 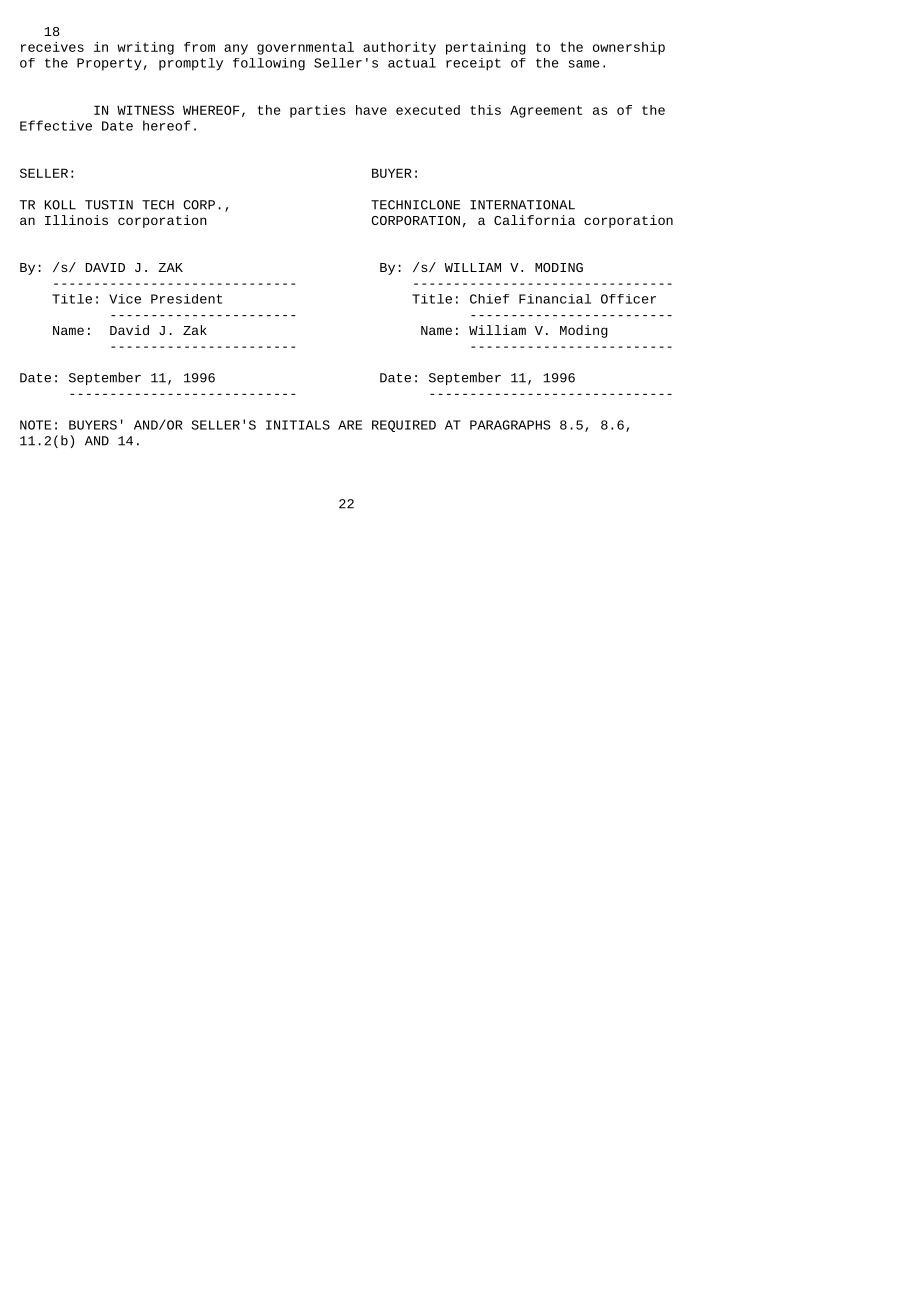 I want to click on same, so click(x=584, y=64).
